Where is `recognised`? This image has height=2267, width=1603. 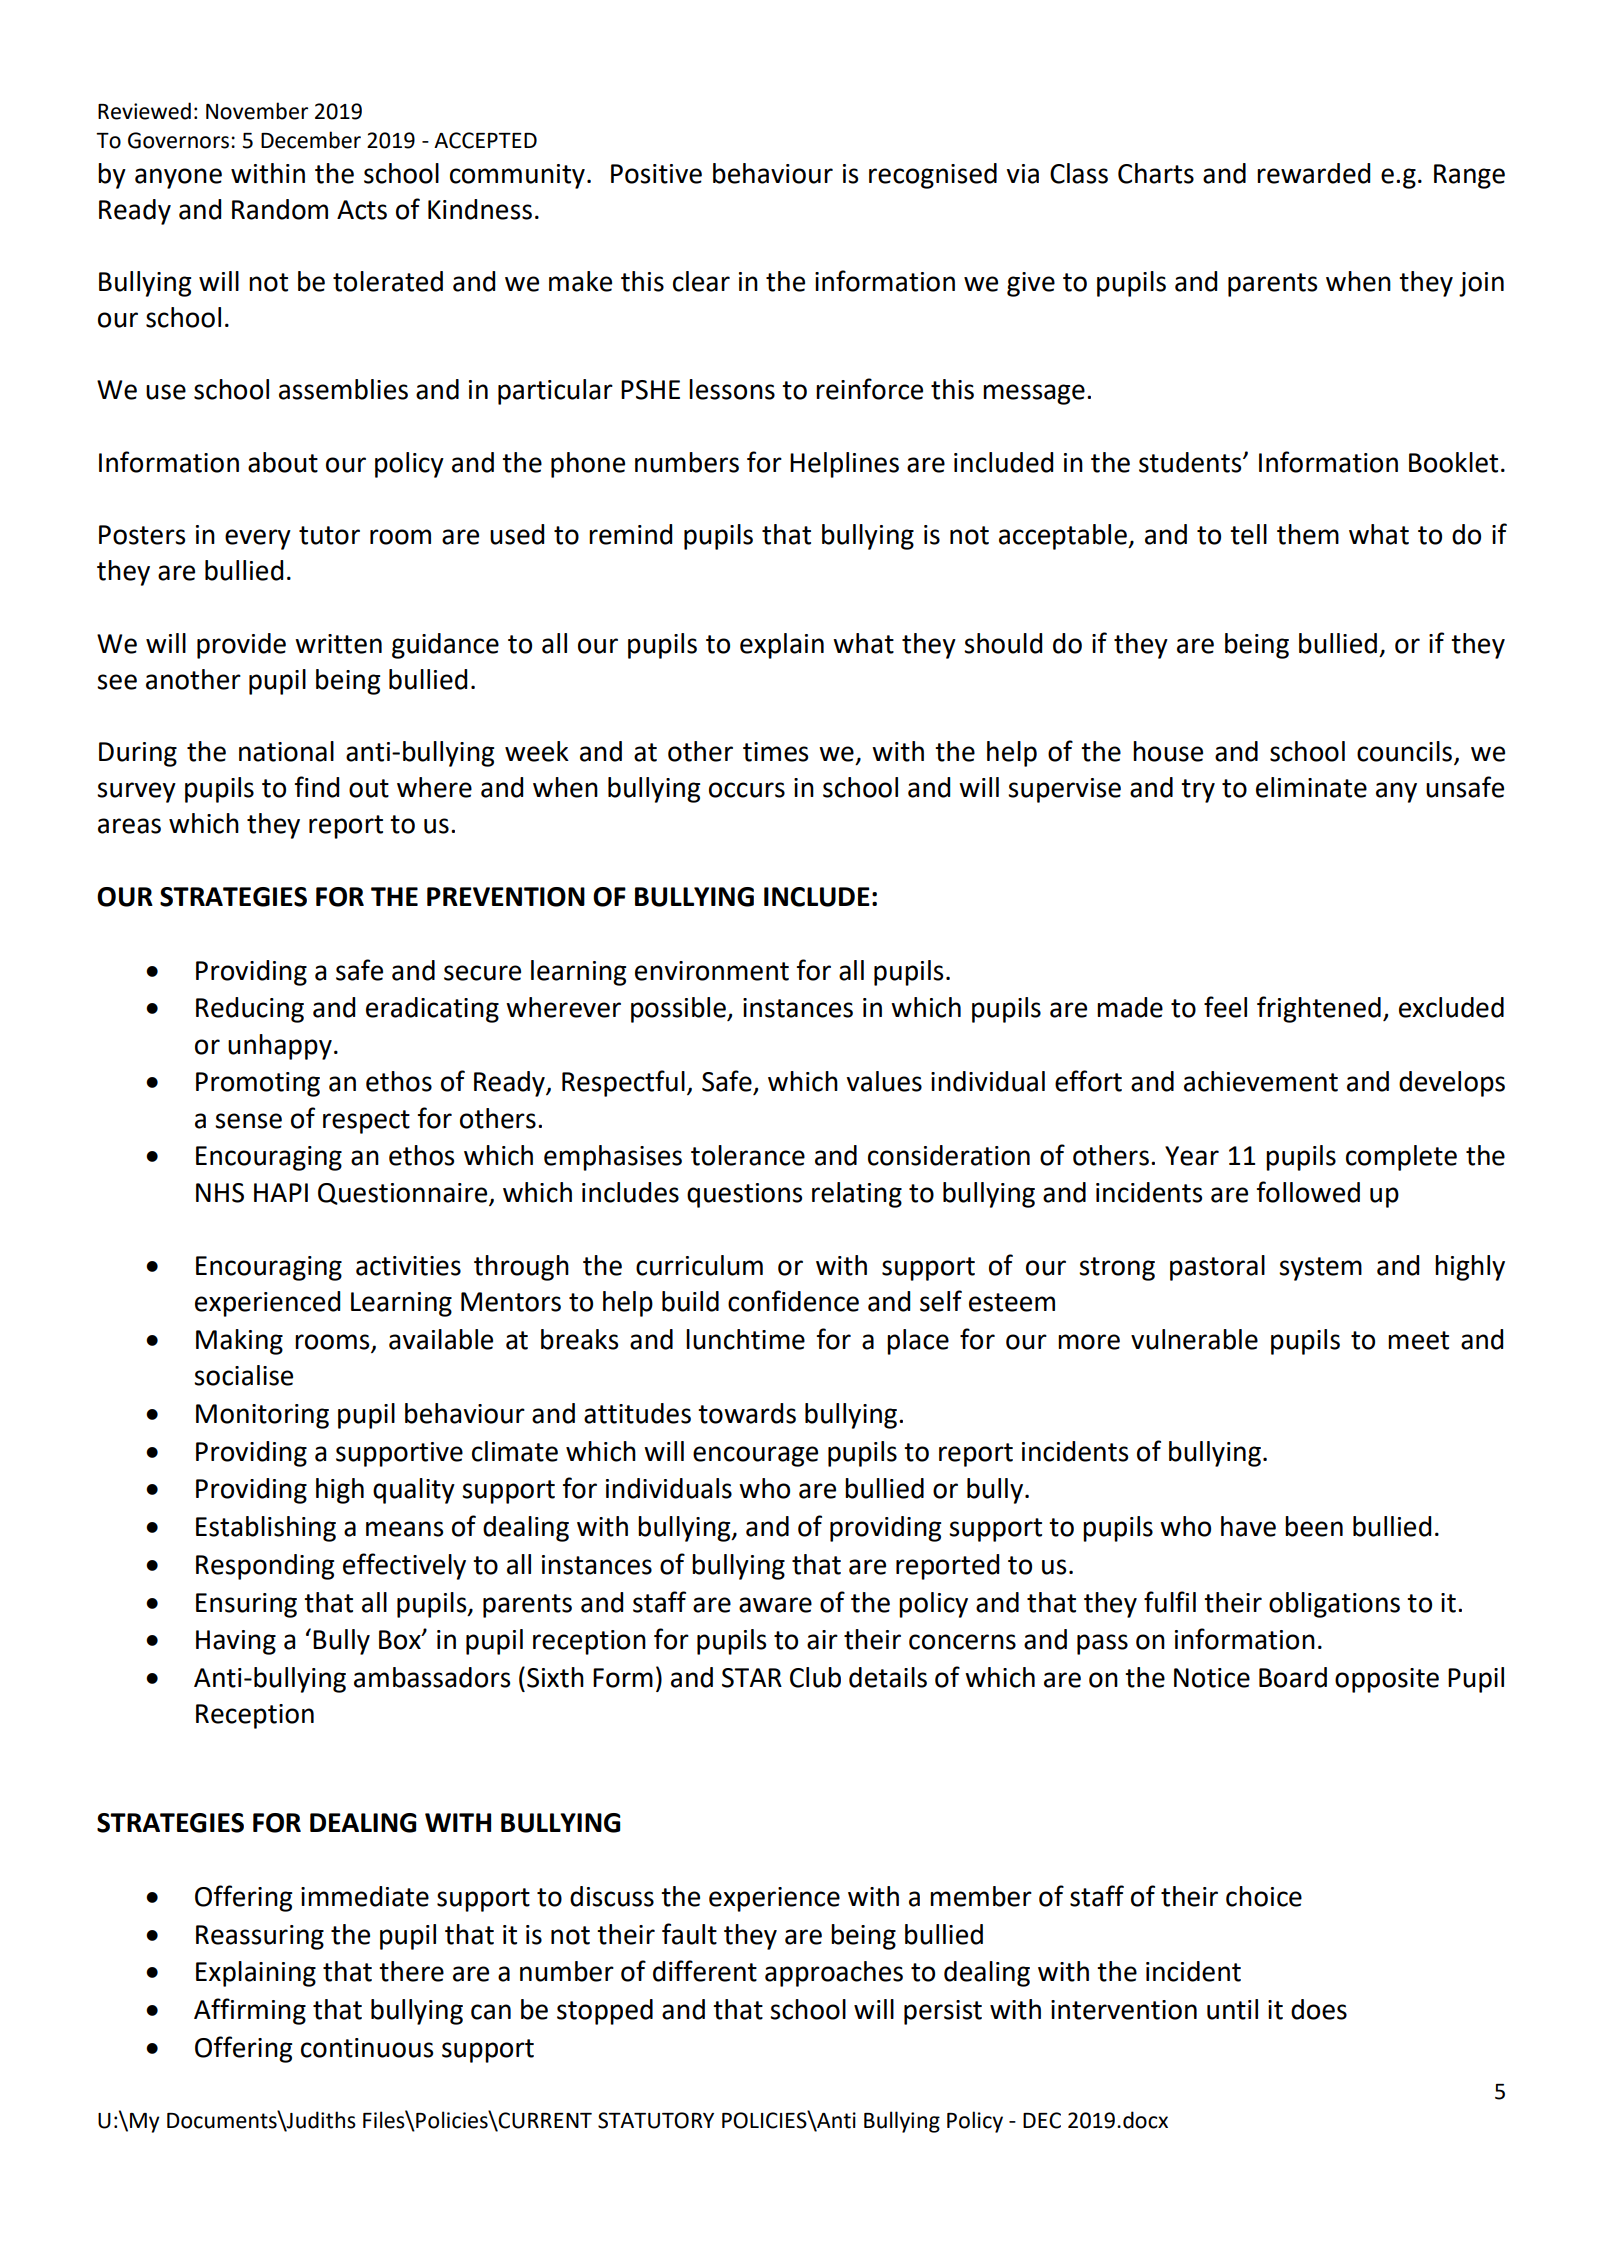 recognised is located at coordinates (933, 176).
